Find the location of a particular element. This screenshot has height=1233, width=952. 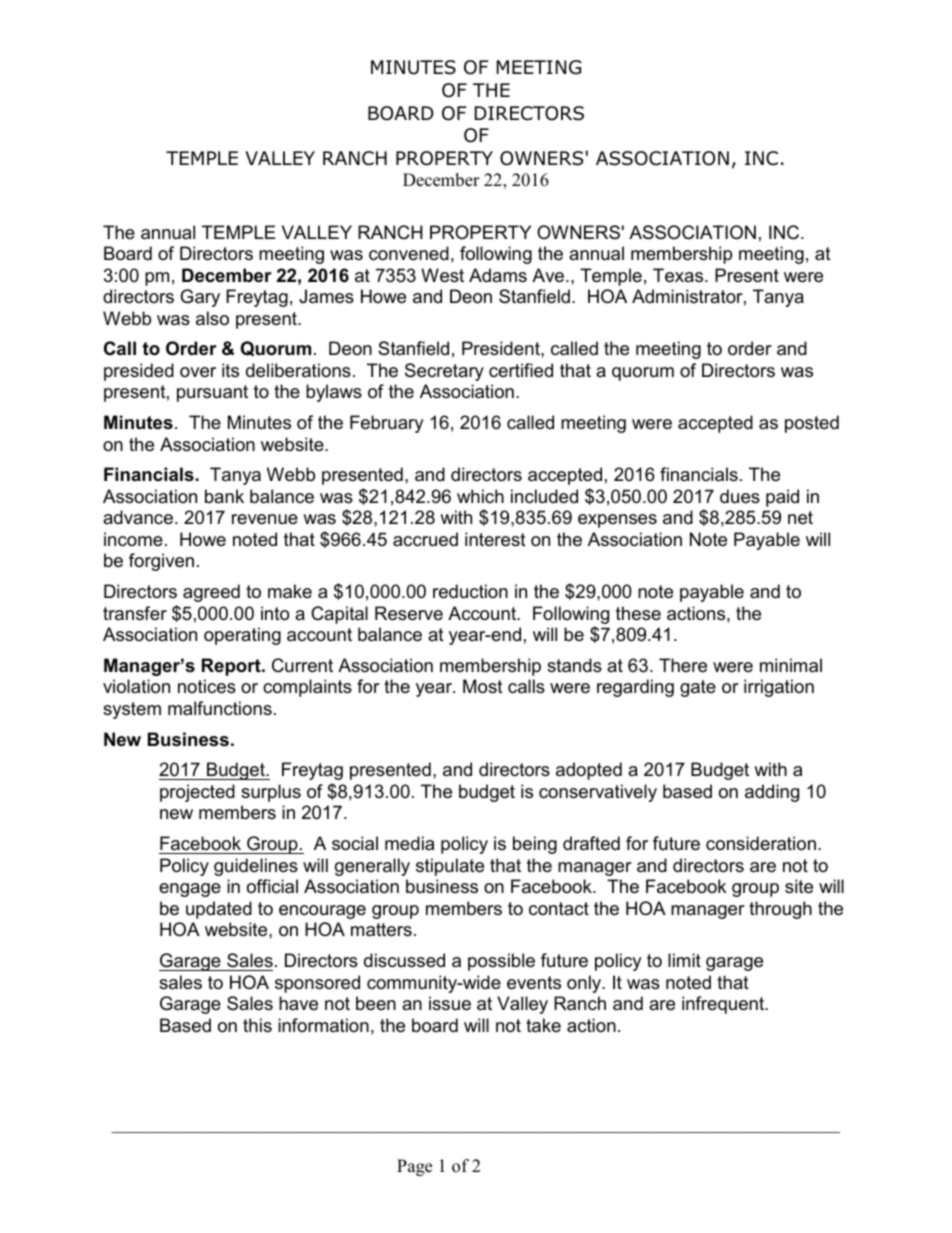

gate is located at coordinates (698, 688).
